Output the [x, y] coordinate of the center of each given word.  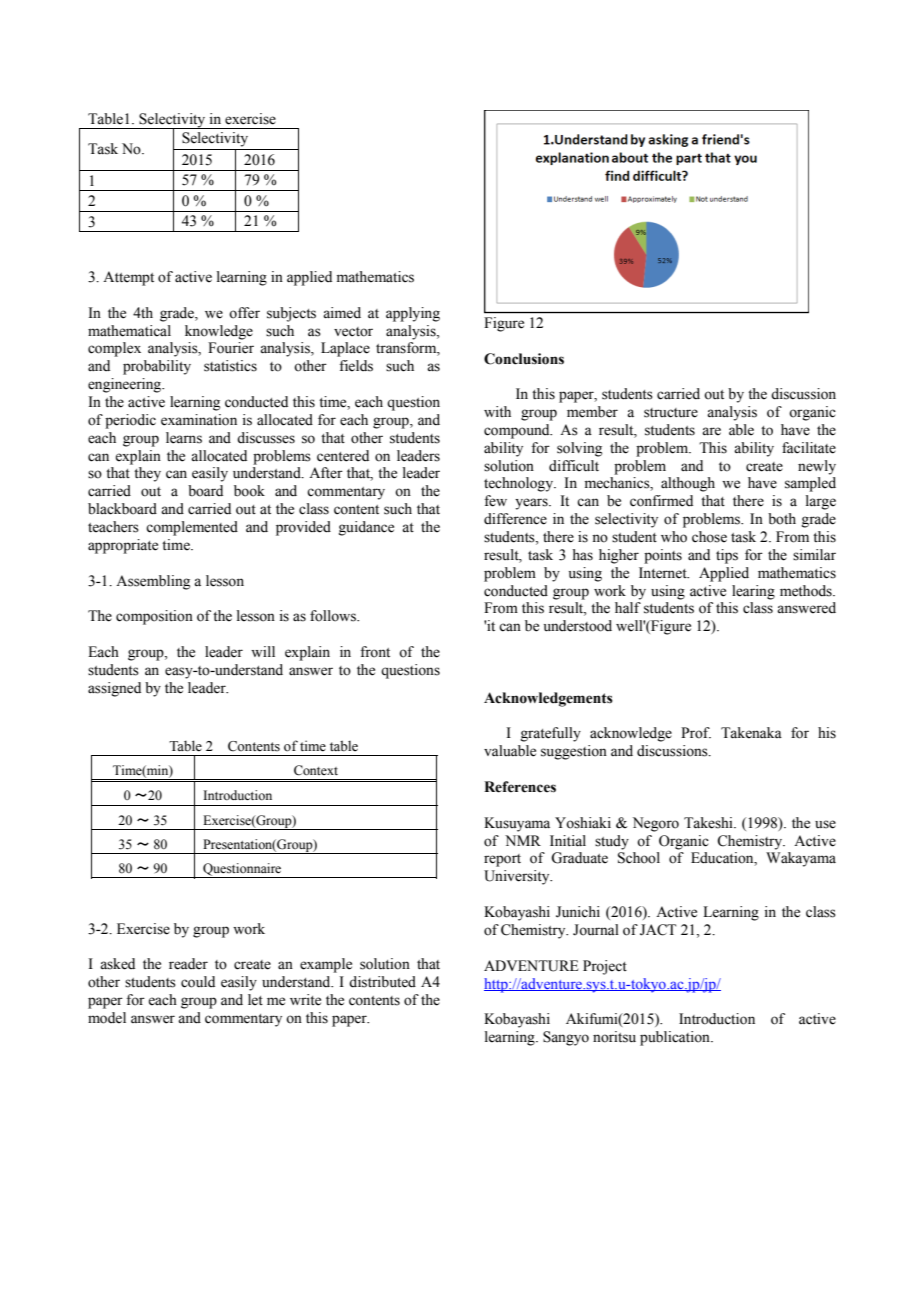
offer [244, 313]
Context [316, 770]
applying [413, 314]
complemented [192, 528]
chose [709, 537]
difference [515, 519]
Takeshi [709, 823]
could [198, 982]
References [520, 787]
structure [671, 413]
